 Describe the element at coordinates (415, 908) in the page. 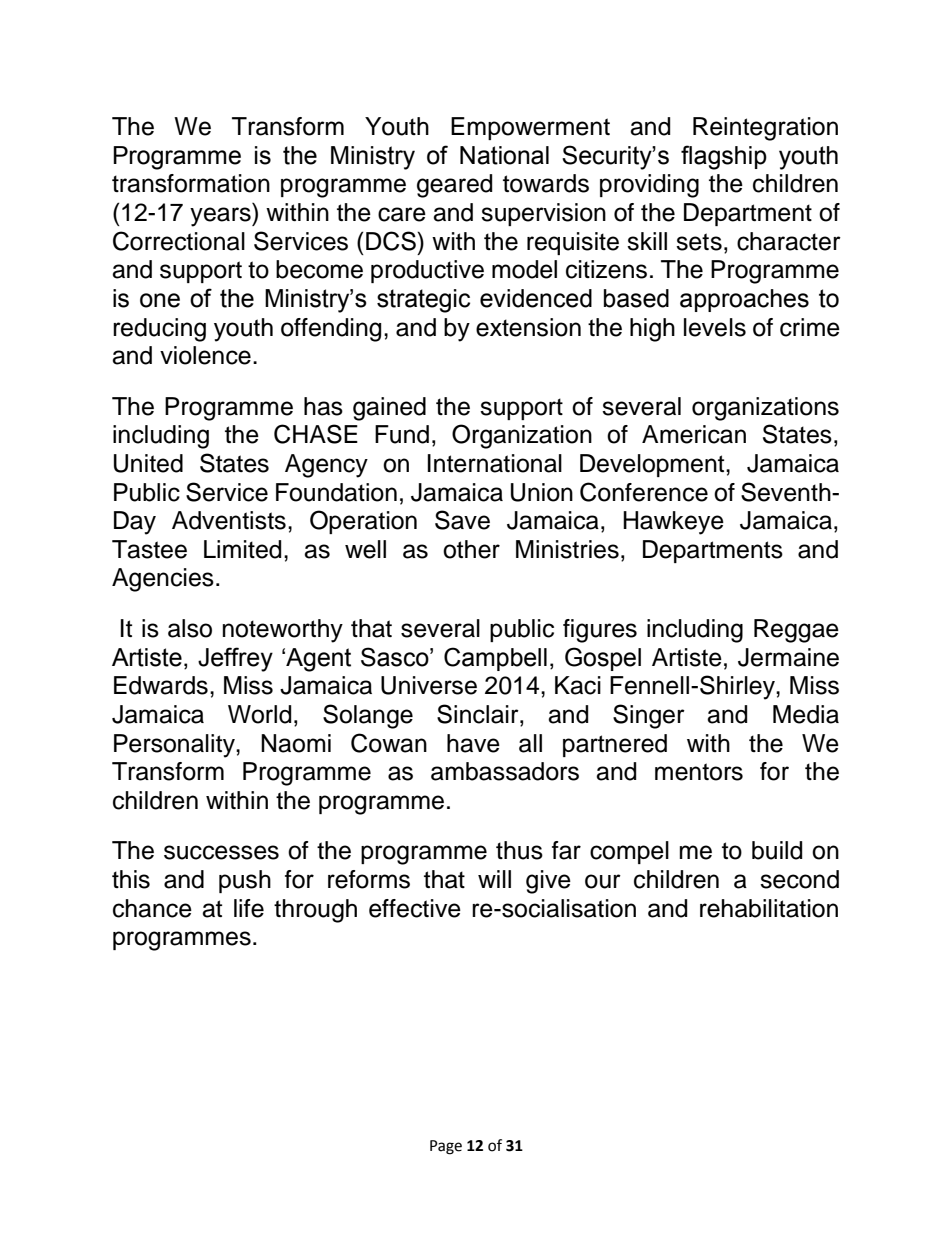

I see `effective` at that location.
